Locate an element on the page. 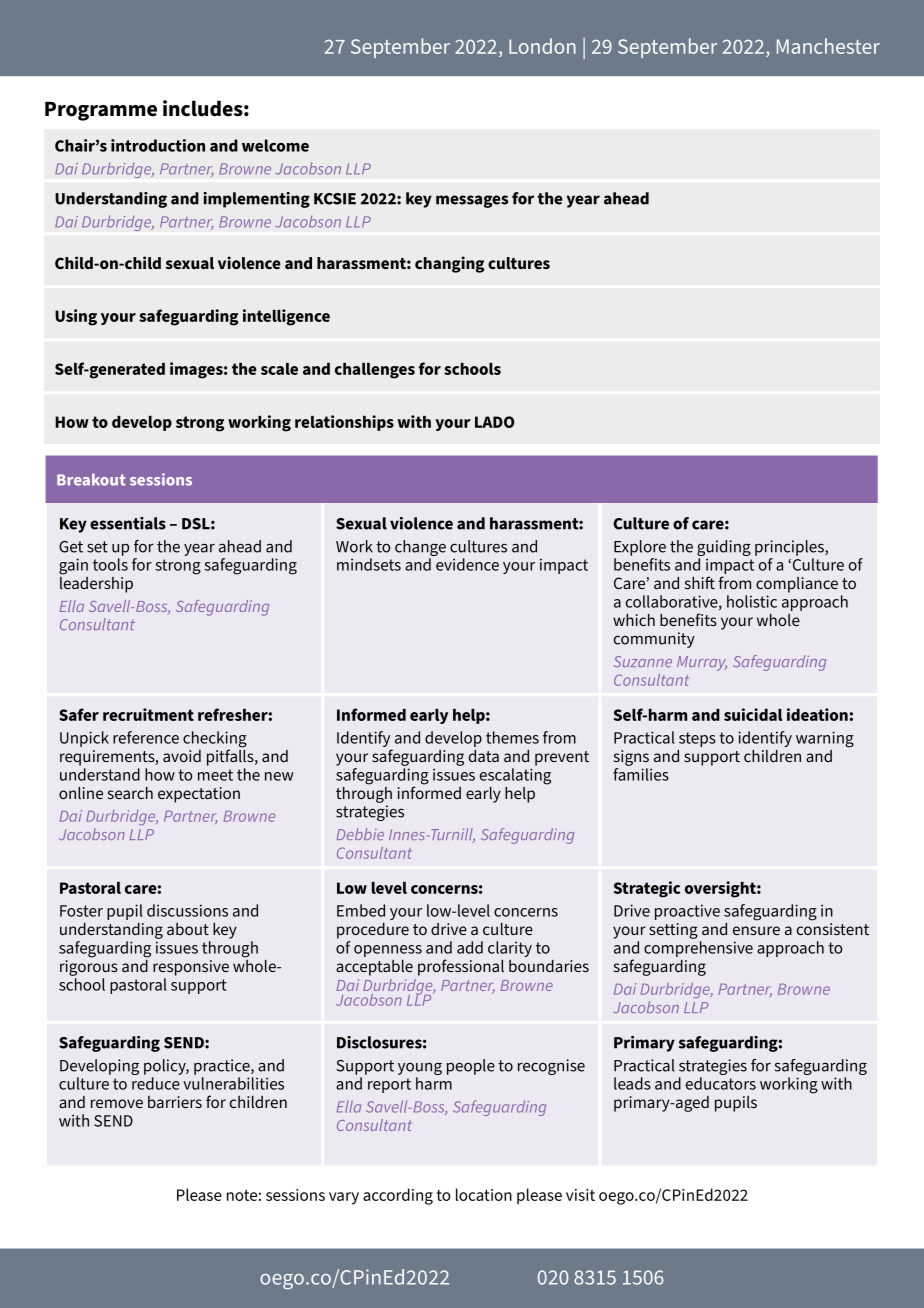 The width and height of the document is (924, 1308). evidence is located at coordinates (467, 564).
